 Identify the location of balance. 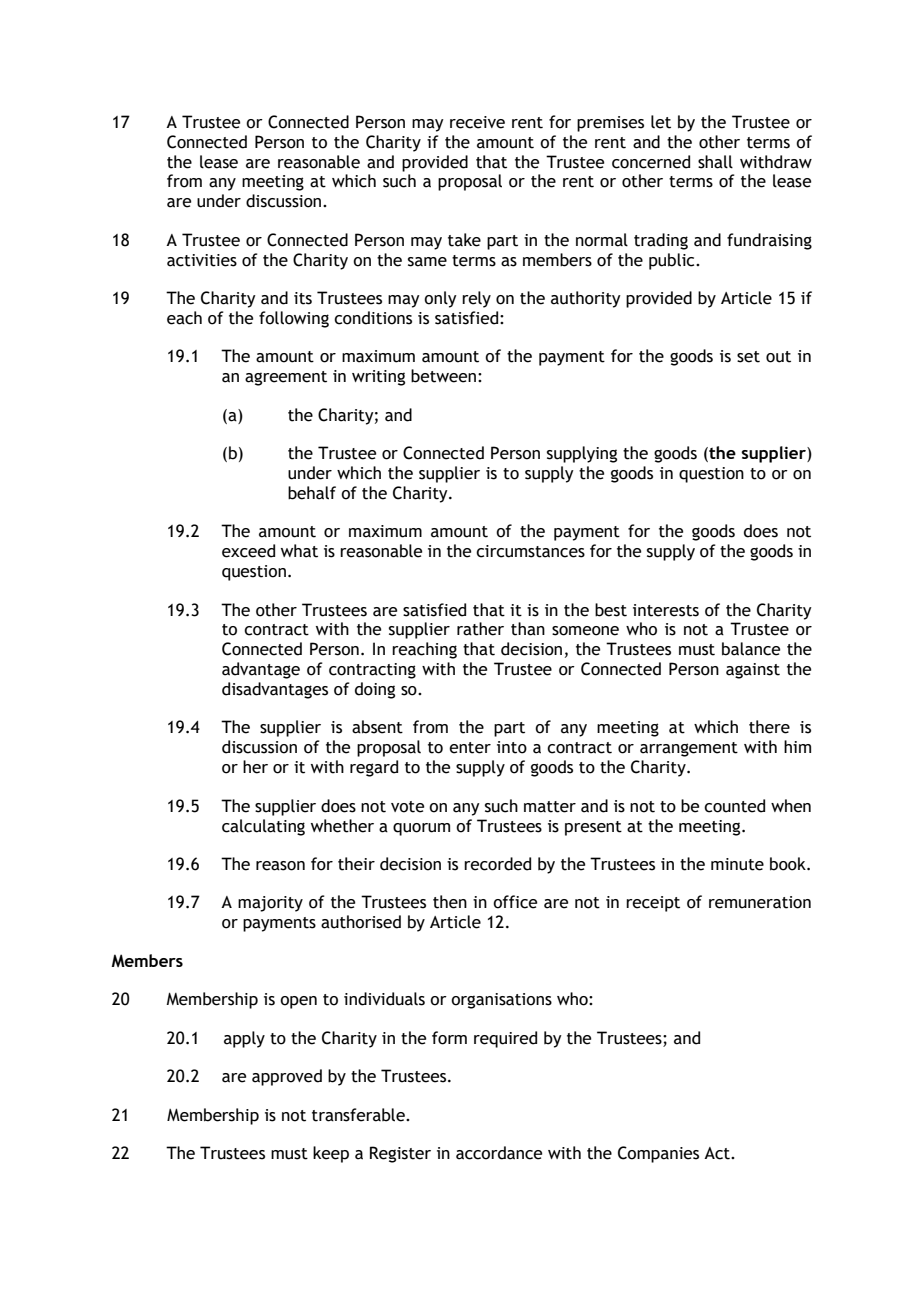
(751, 649).
